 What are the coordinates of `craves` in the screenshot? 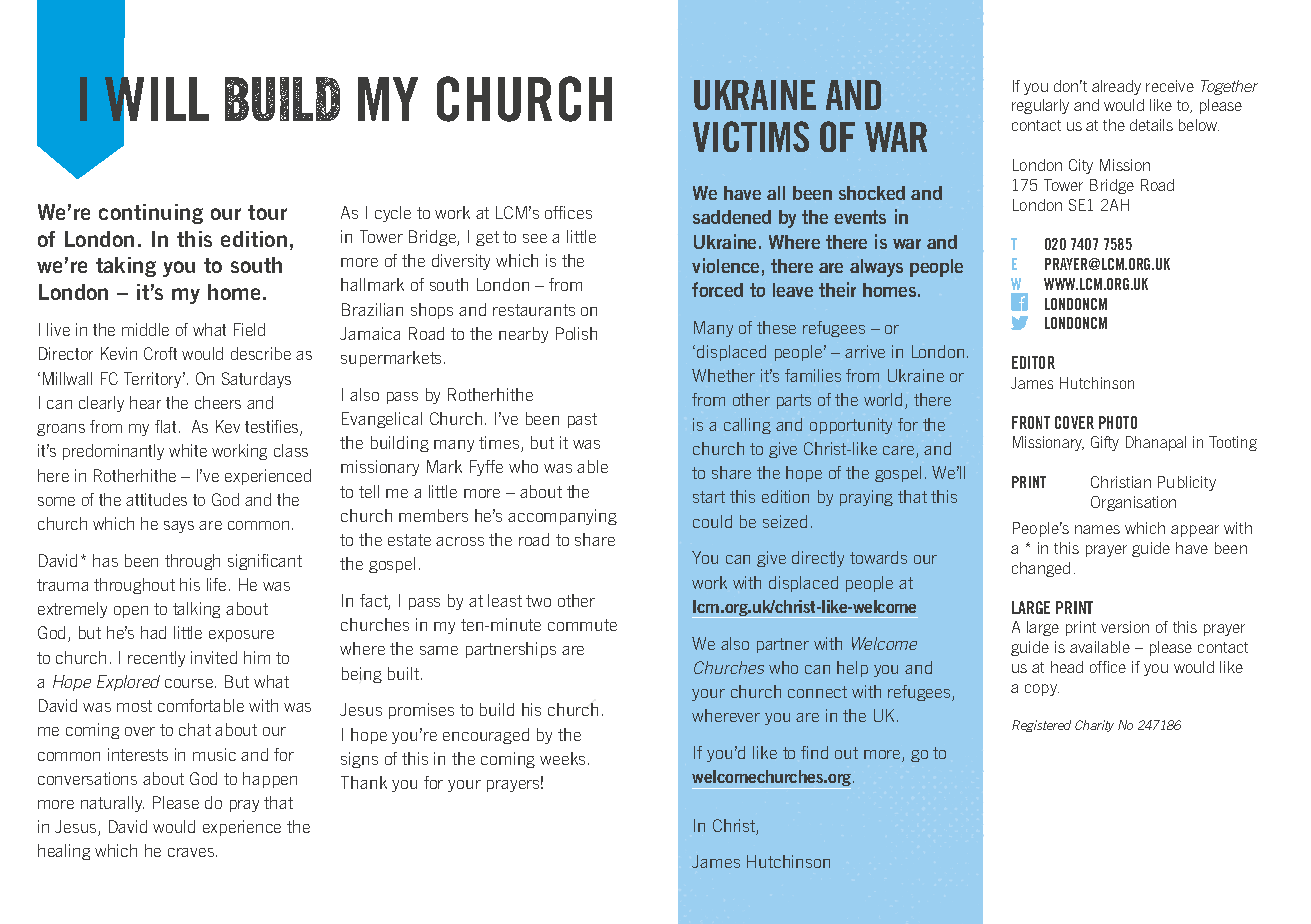 It's located at (192, 852).
